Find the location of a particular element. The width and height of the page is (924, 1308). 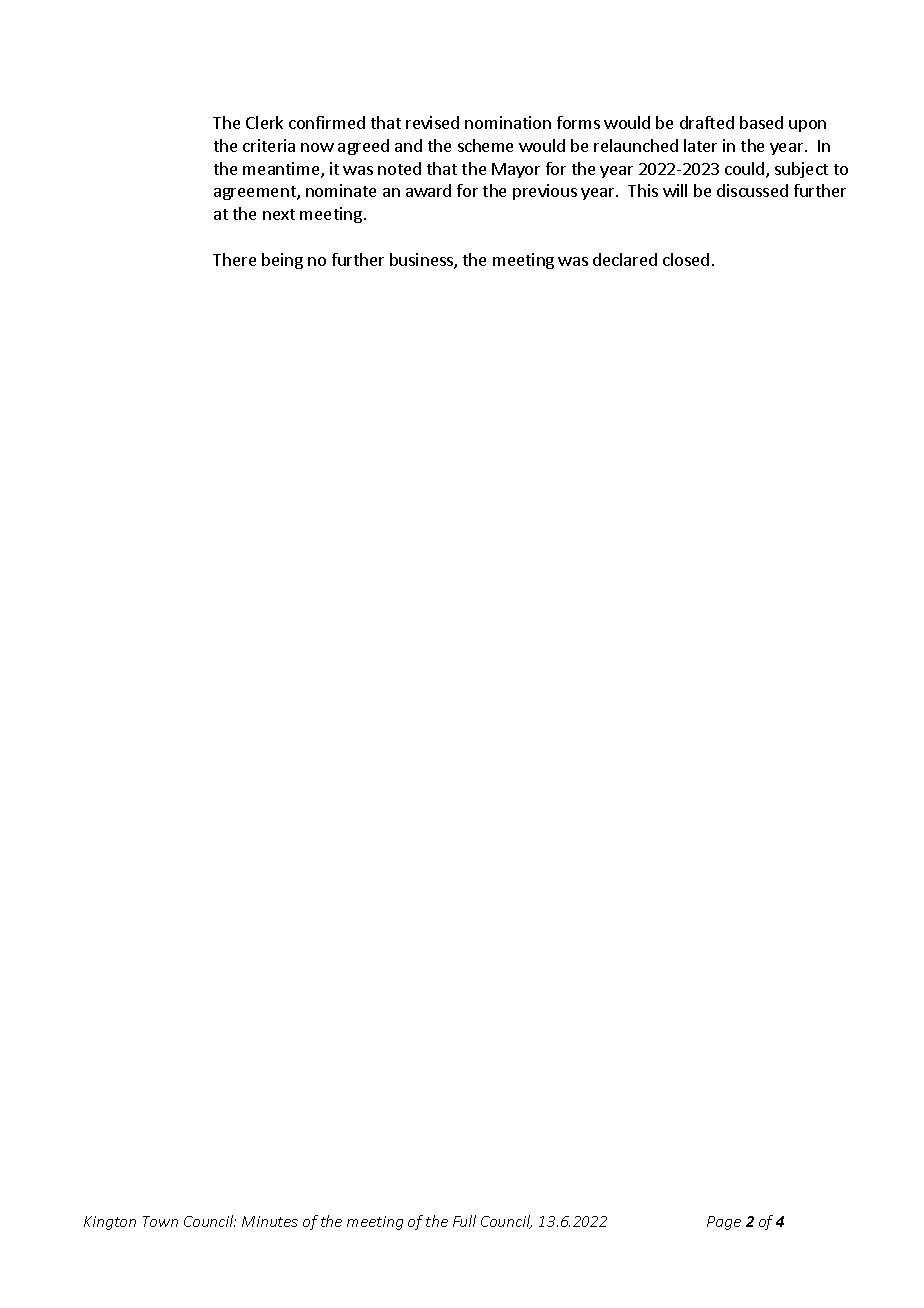

declared is located at coordinates (625, 259).
